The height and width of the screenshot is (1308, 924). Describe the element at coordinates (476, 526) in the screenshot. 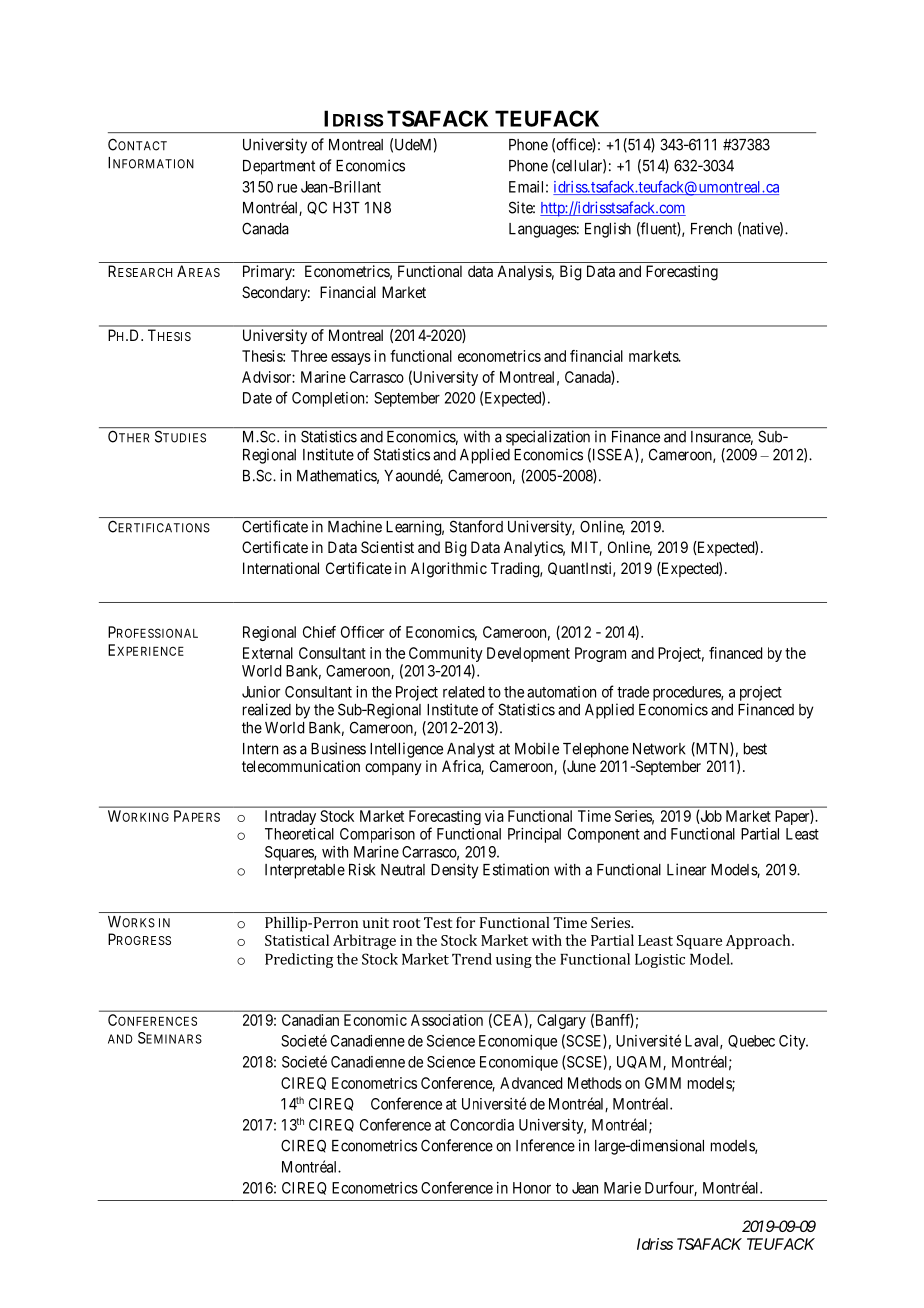

I see `Stanford` at that location.
